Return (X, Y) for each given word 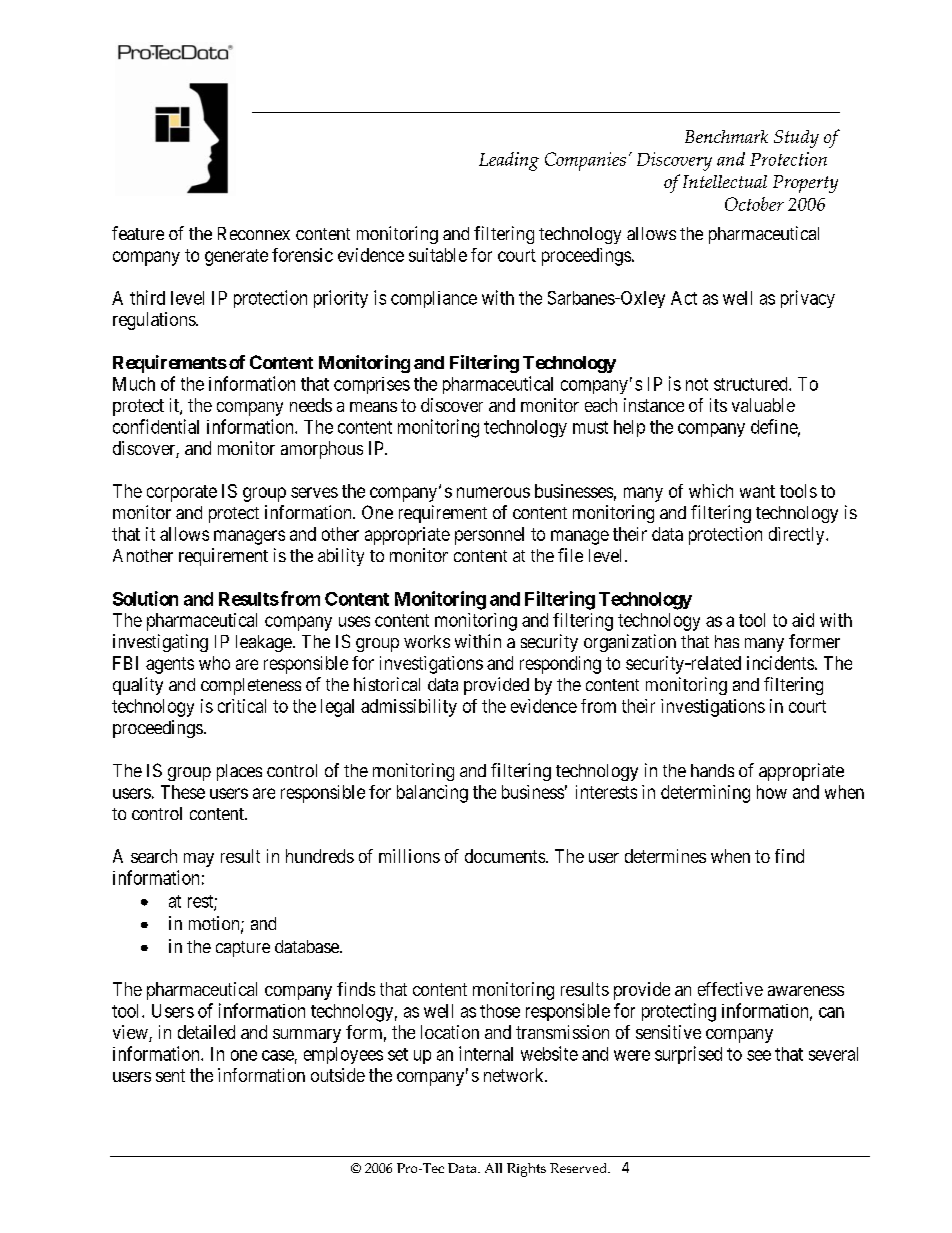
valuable (763, 405)
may (199, 860)
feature (138, 233)
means (373, 407)
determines (665, 856)
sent (170, 1075)
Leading (509, 161)
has (727, 641)
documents (505, 856)
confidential (156, 426)
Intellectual (725, 181)
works (427, 641)
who (214, 663)
